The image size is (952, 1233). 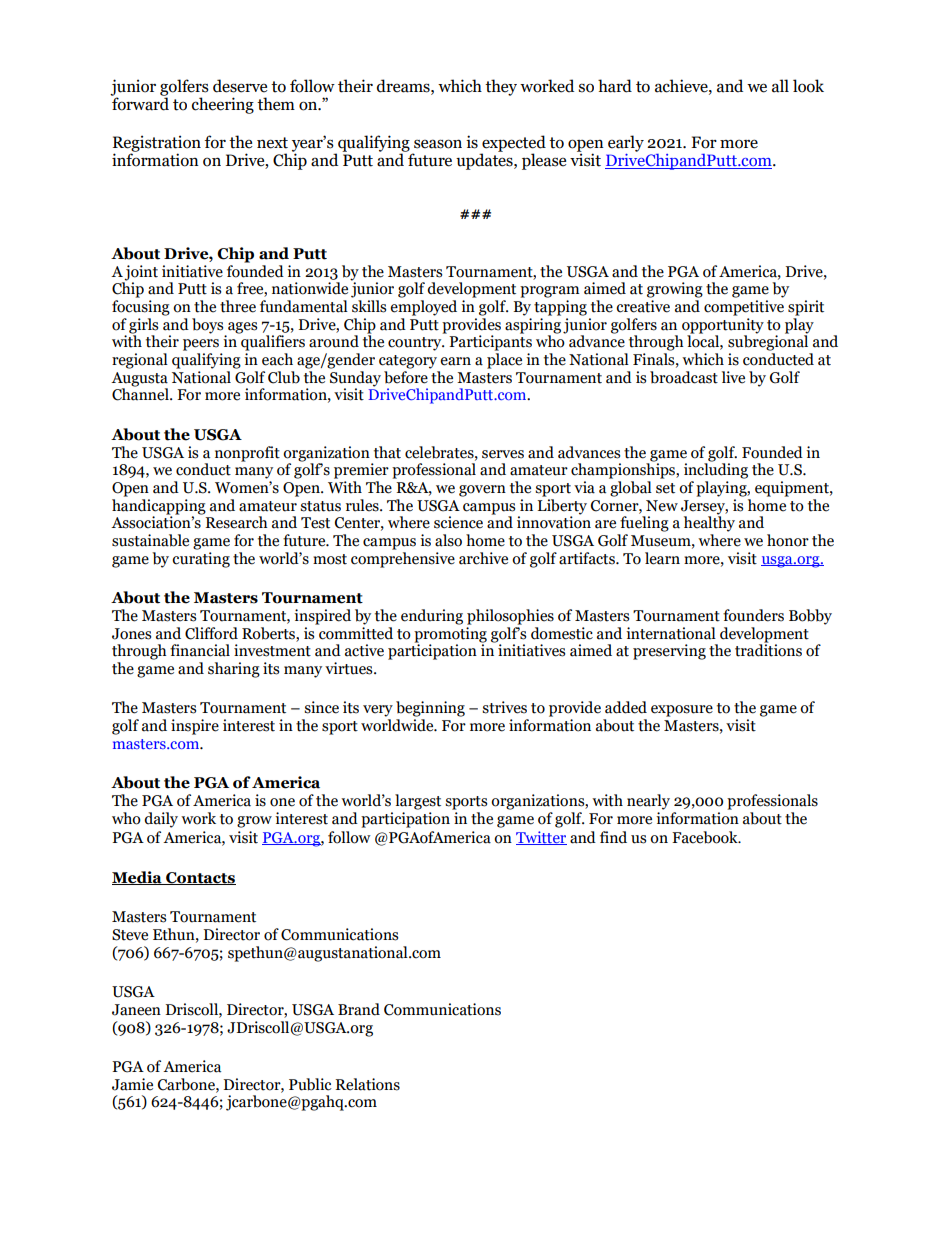 What do you see at coordinates (503, 454) in the image?
I see `serves` at bounding box center [503, 454].
